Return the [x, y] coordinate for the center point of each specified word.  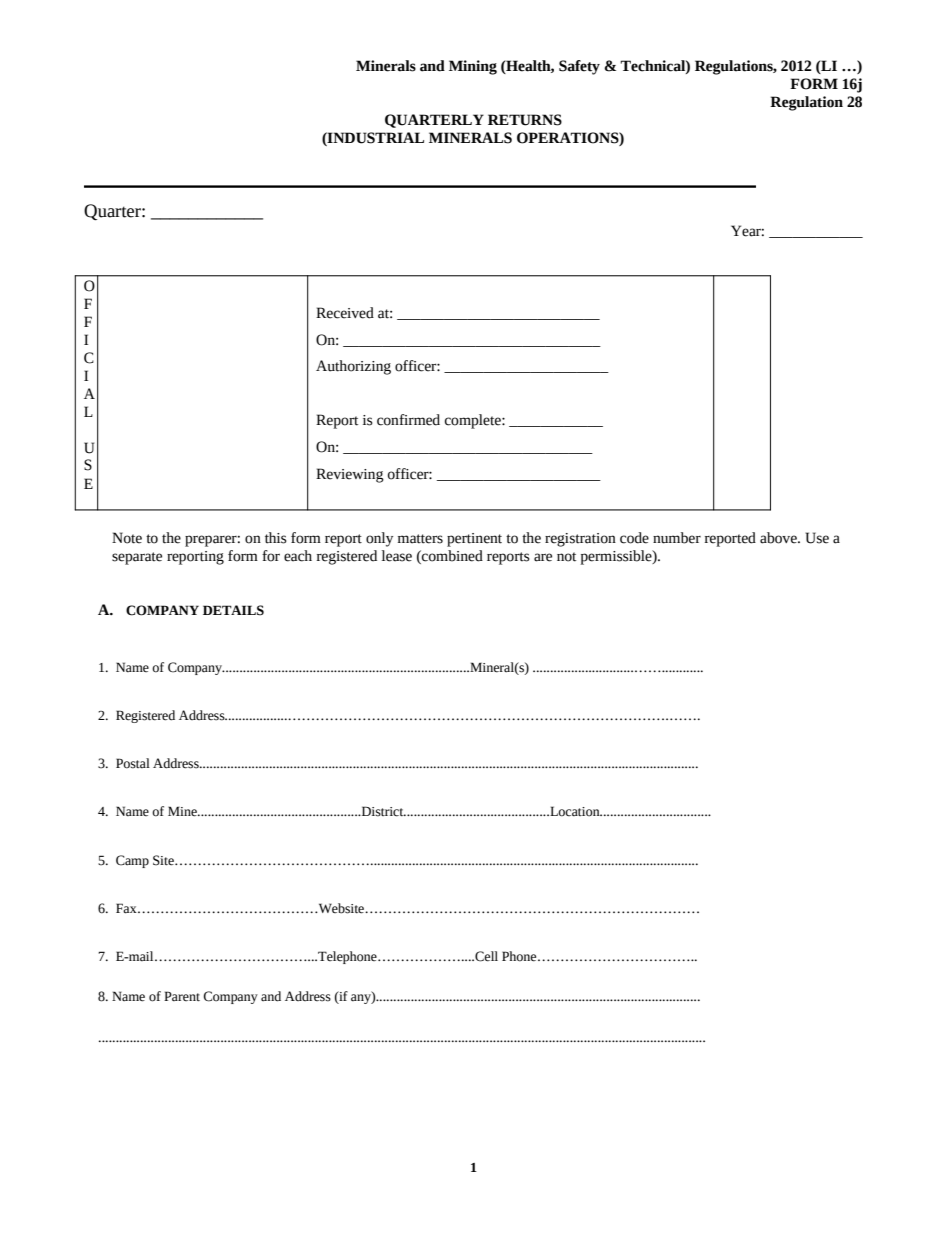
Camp [132, 861]
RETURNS [525, 120]
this [276, 538]
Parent [182, 996]
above [779, 538]
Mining [473, 67]
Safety [579, 67]
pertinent [474, 540]
